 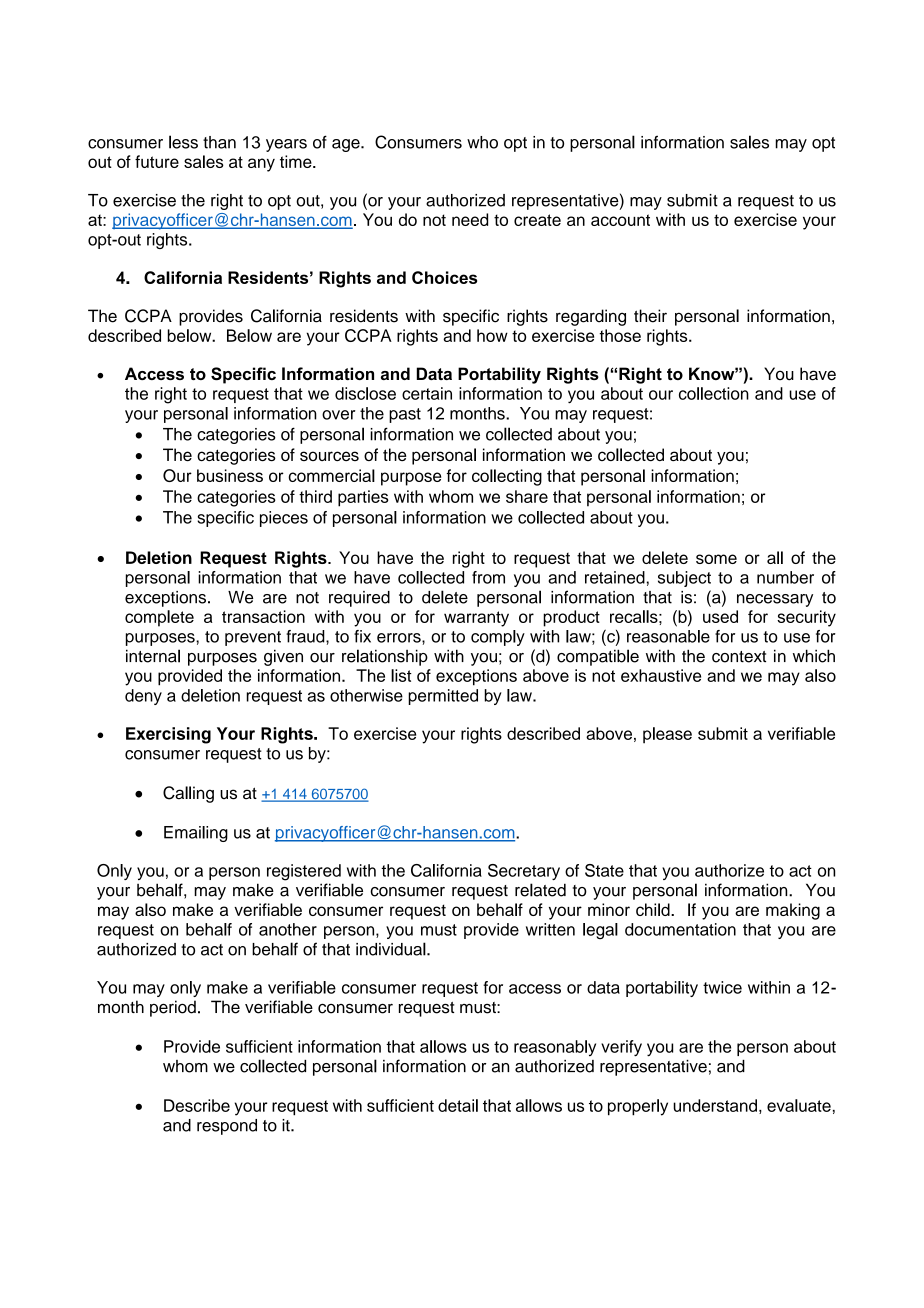 I want to click on any, so click(x=261, y=165).
